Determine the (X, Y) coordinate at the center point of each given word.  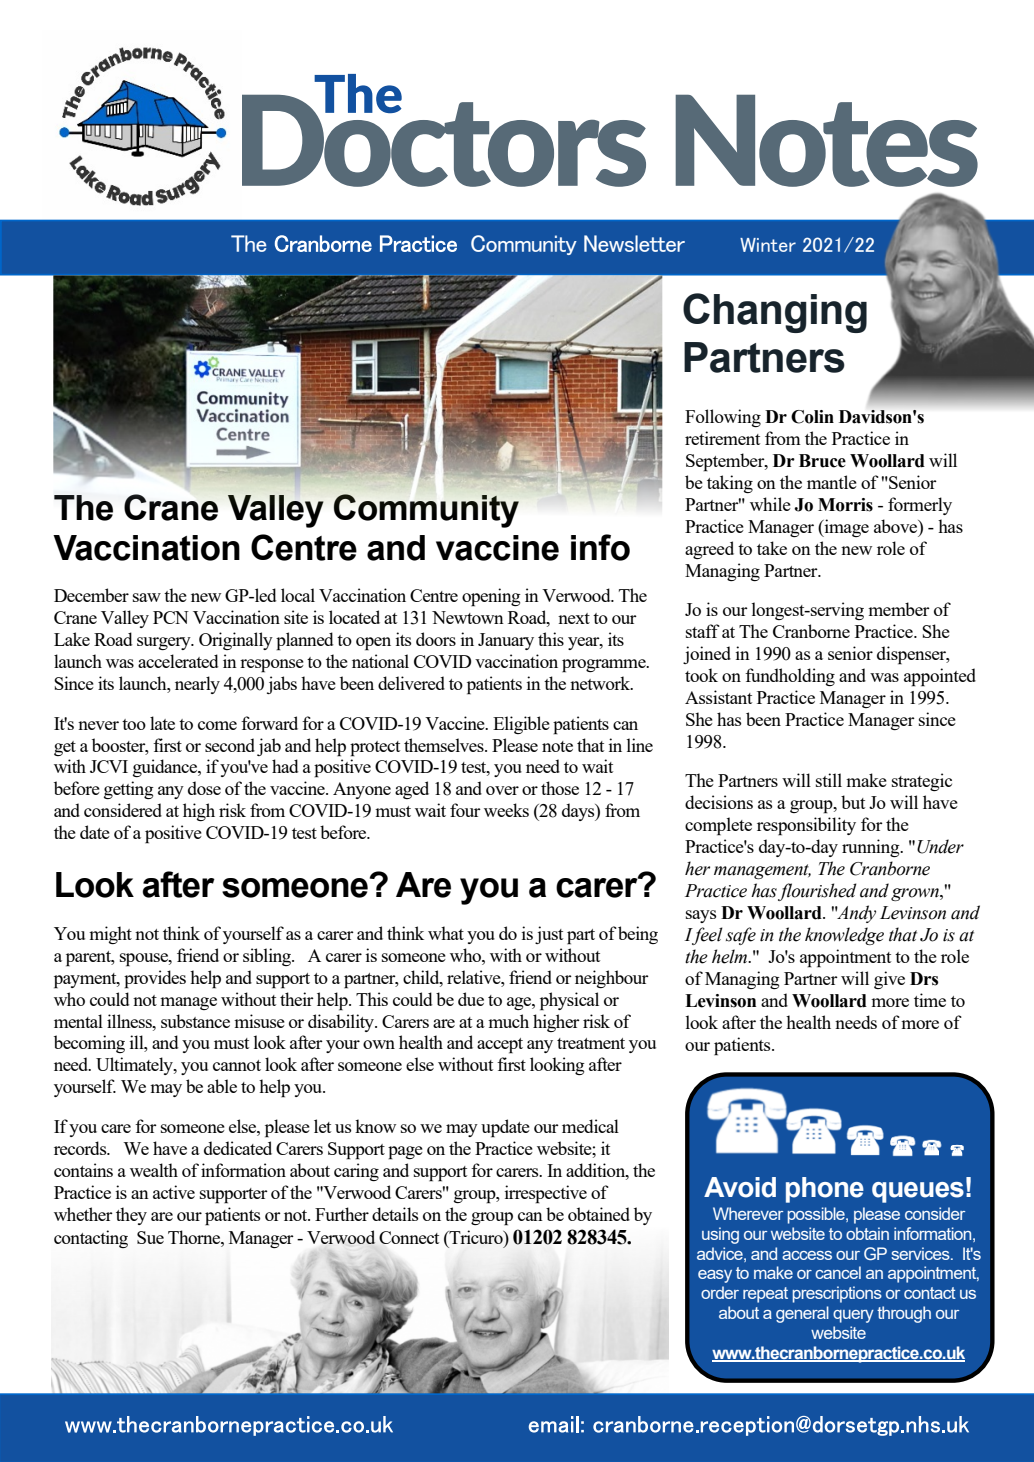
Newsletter (634, 243)
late (162, 723)
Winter (768, 245)
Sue (150, 1237)
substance (195, 1021)
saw (147, 597)
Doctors (444, 139)
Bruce (822, 461)
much (508, 1021)
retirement (722, 438)
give (889, 980)
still (829, 780)
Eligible (521, 725)
